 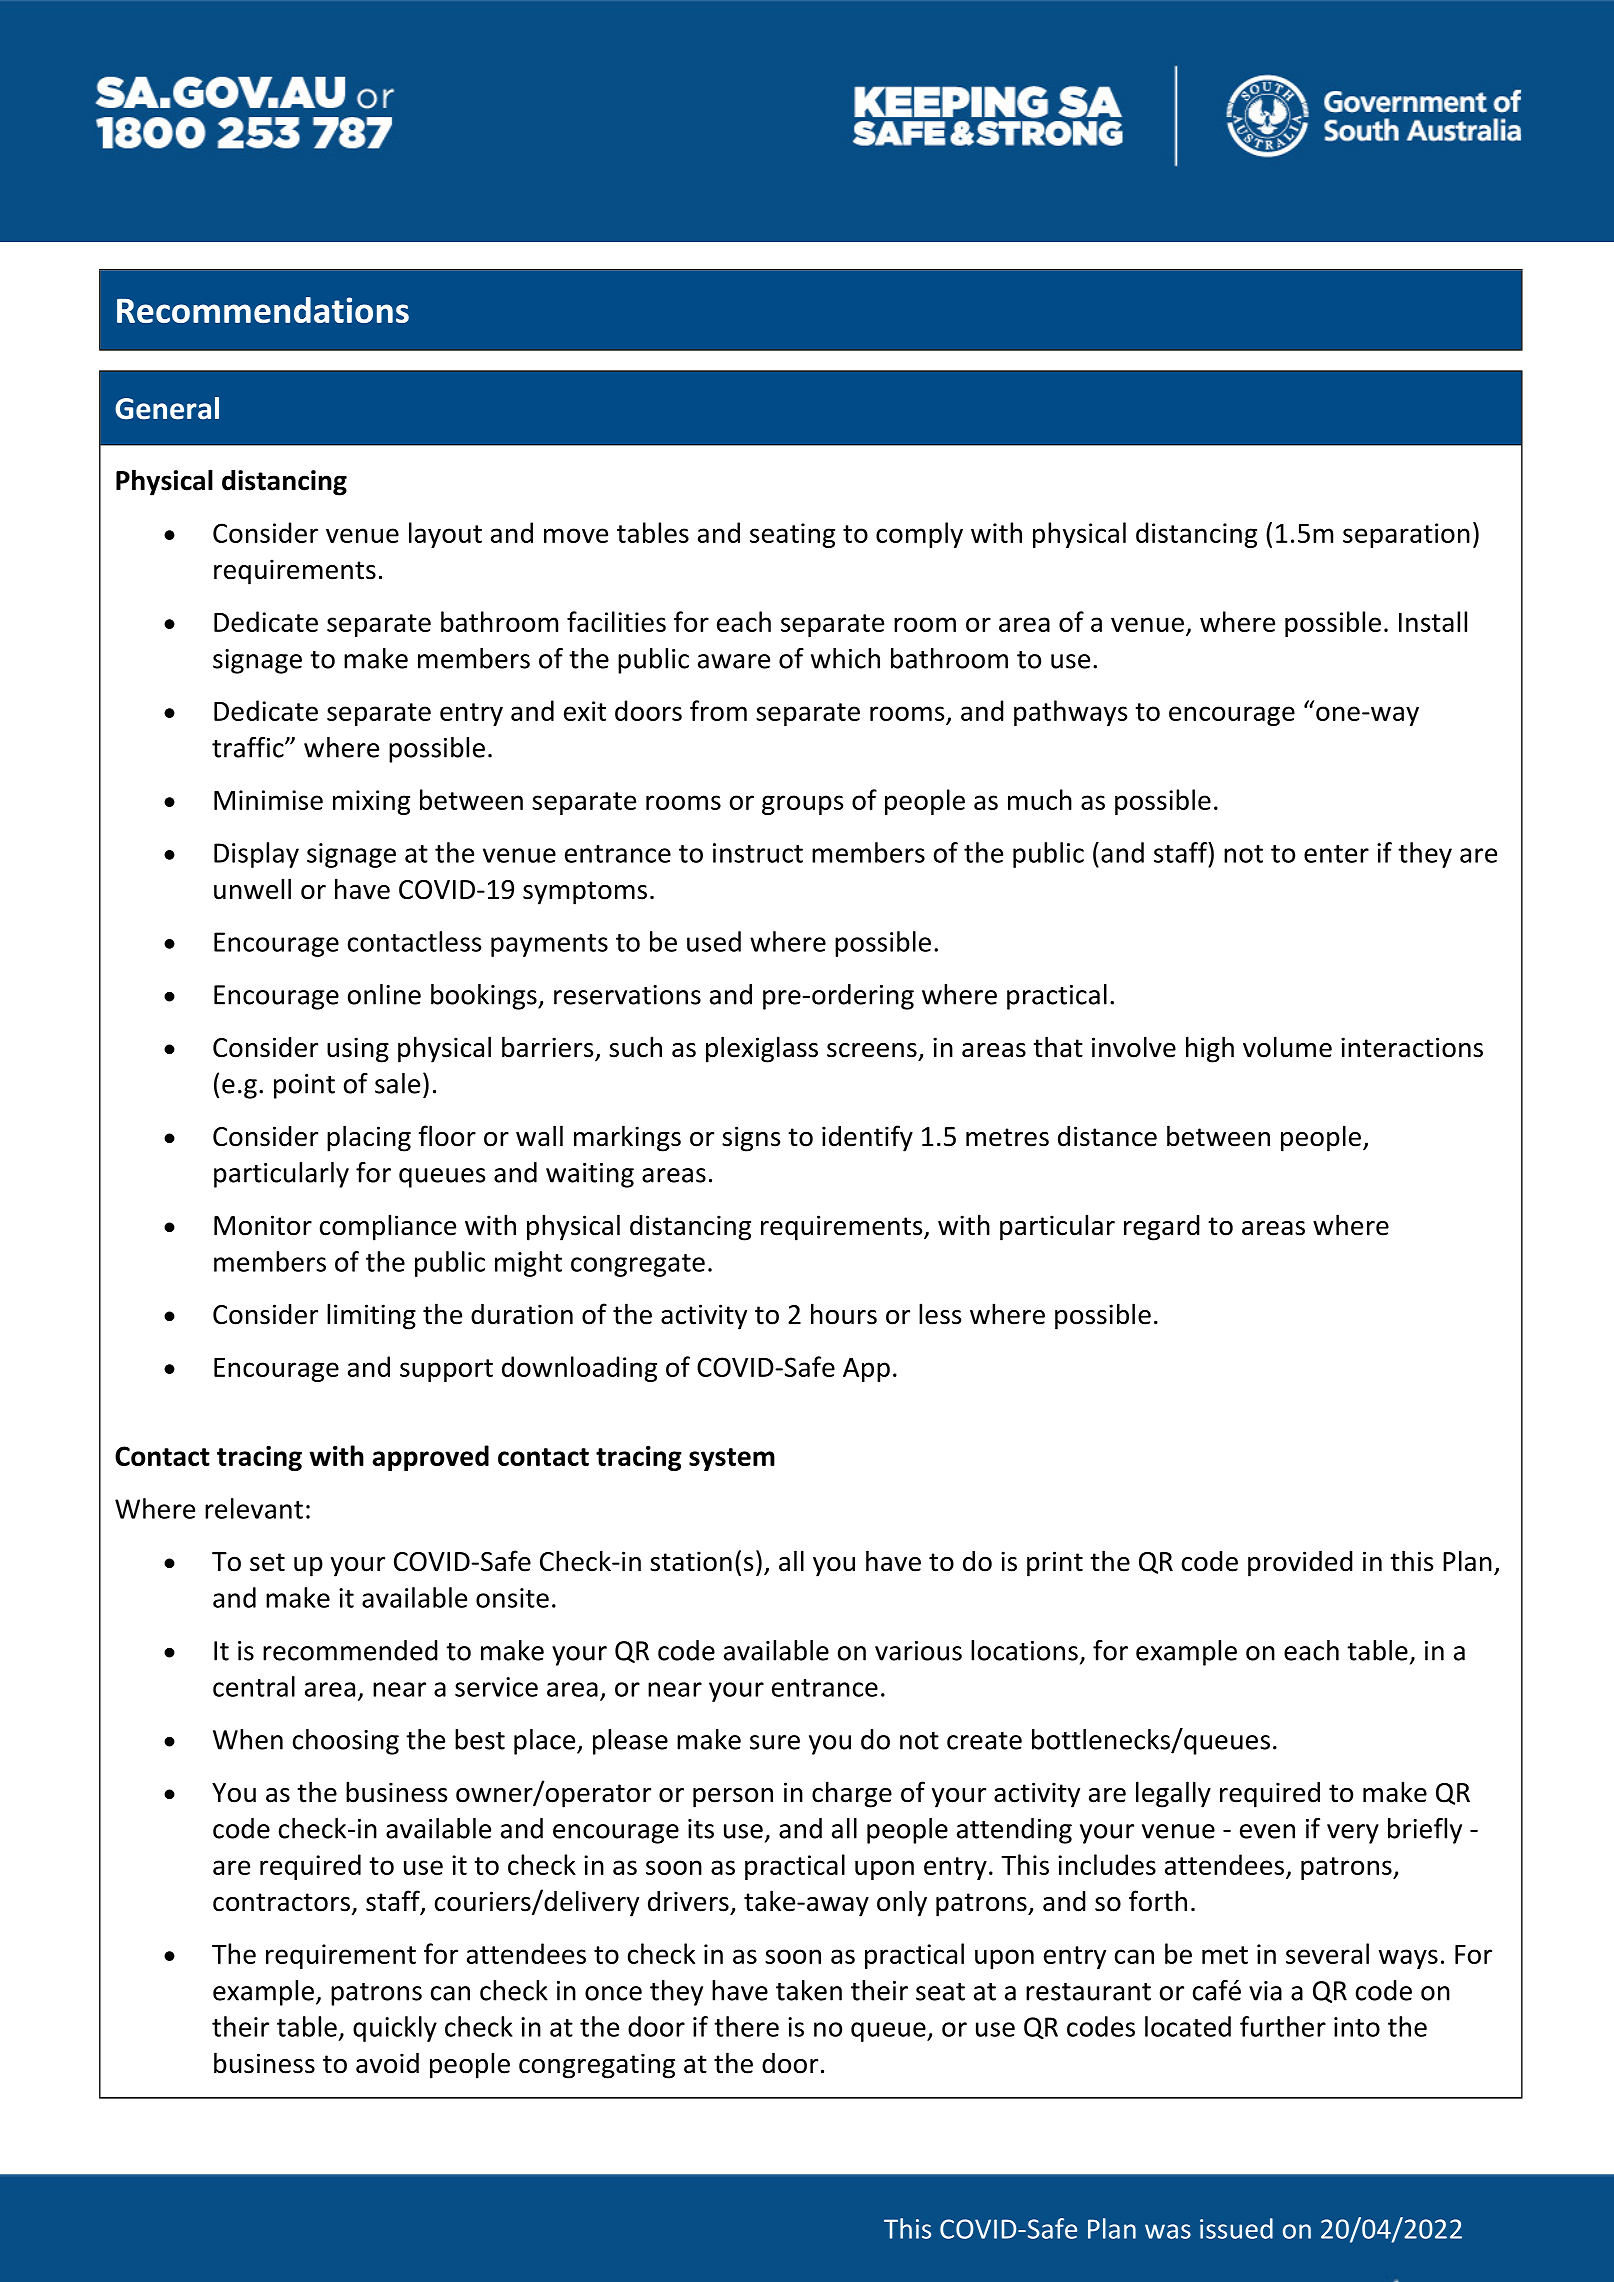 I want to click on avoid, so click(x=387, y=2063).
